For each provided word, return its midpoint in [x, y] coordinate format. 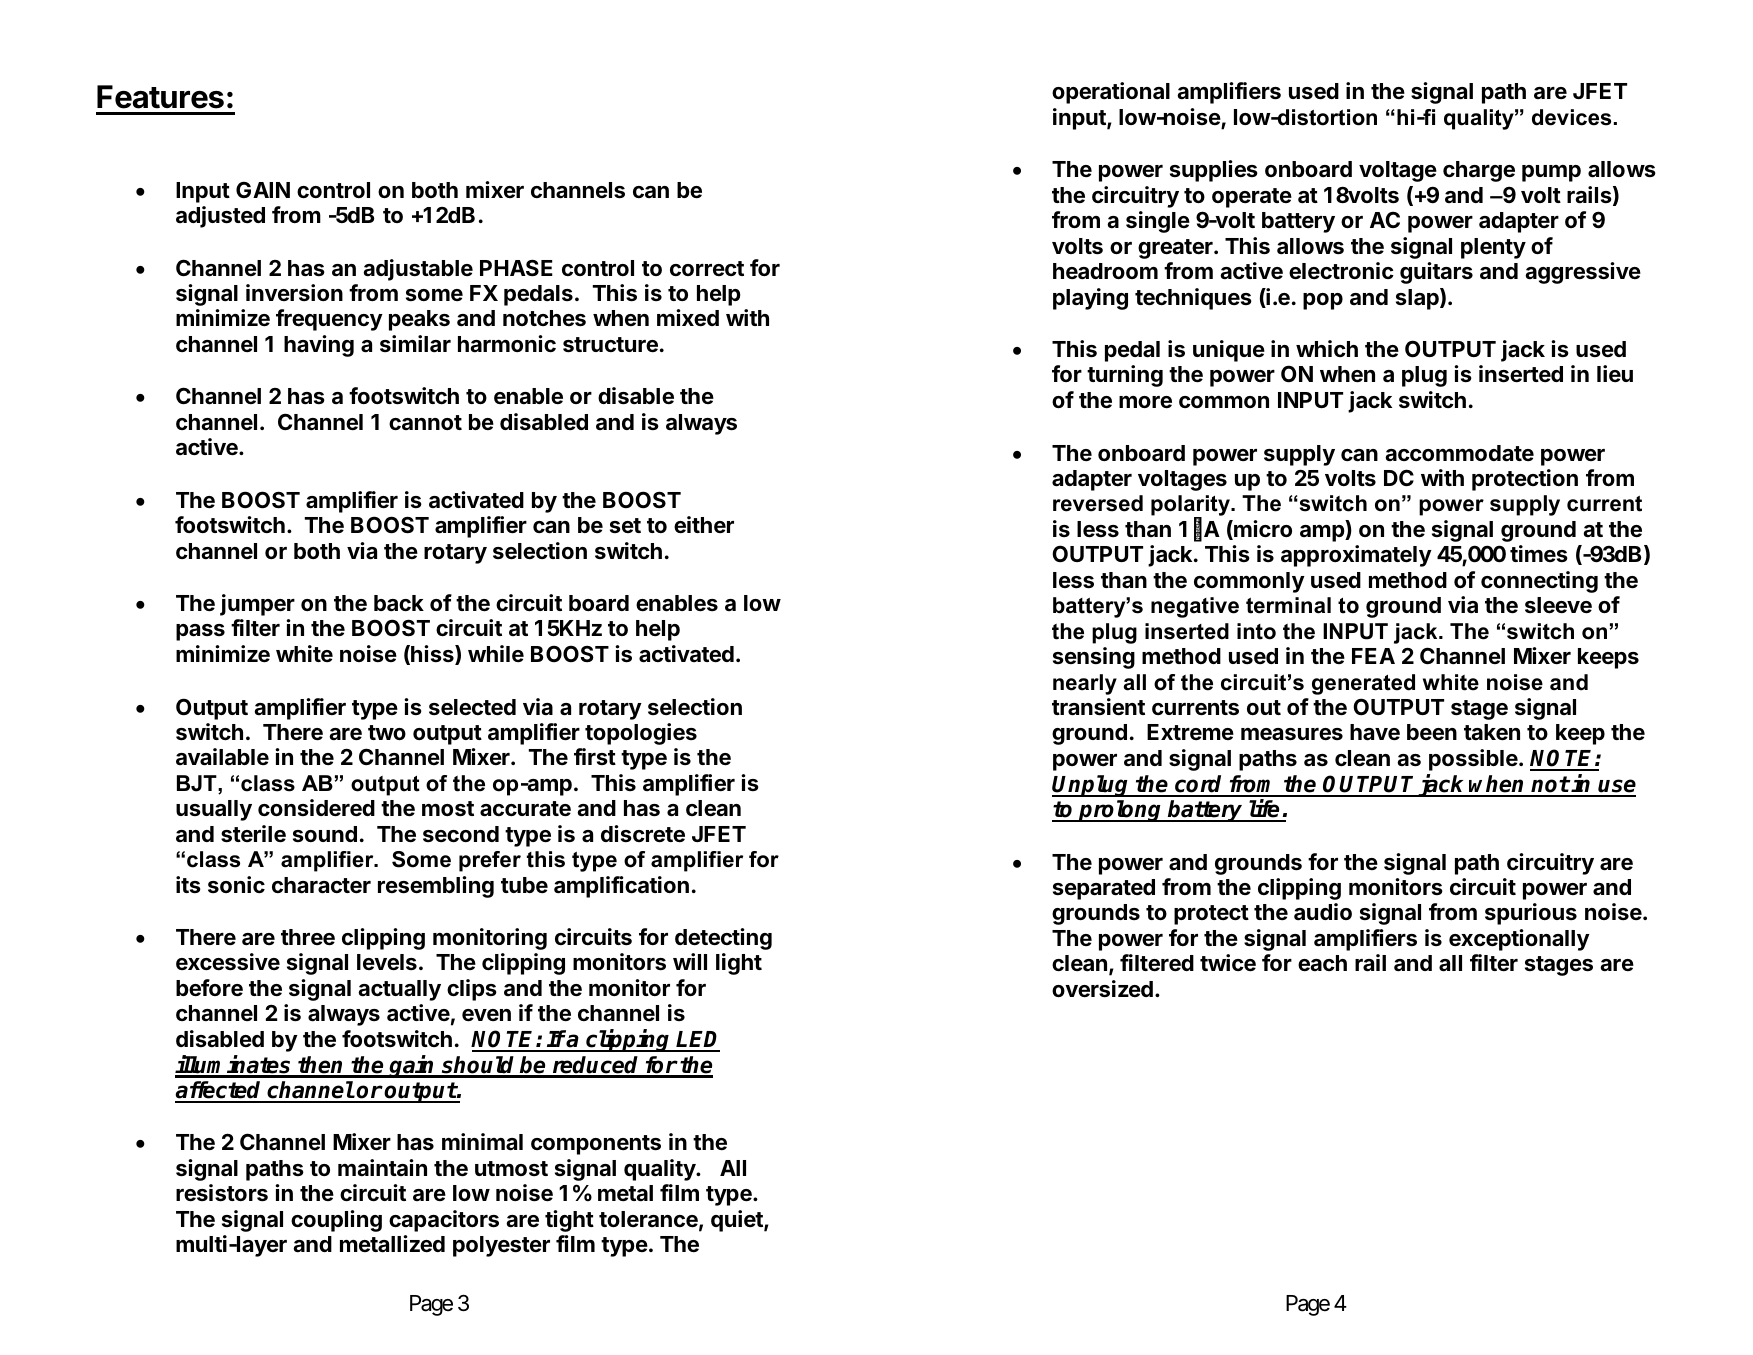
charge [1479, 171]
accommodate [1459, 453]
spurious [1531, 914]
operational [1111, 93]
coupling [336, 1221]
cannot [425, 423]
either [704, 525]
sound [325, 834]
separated [1104, 889]
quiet [738, 1221]
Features [160, 97]
